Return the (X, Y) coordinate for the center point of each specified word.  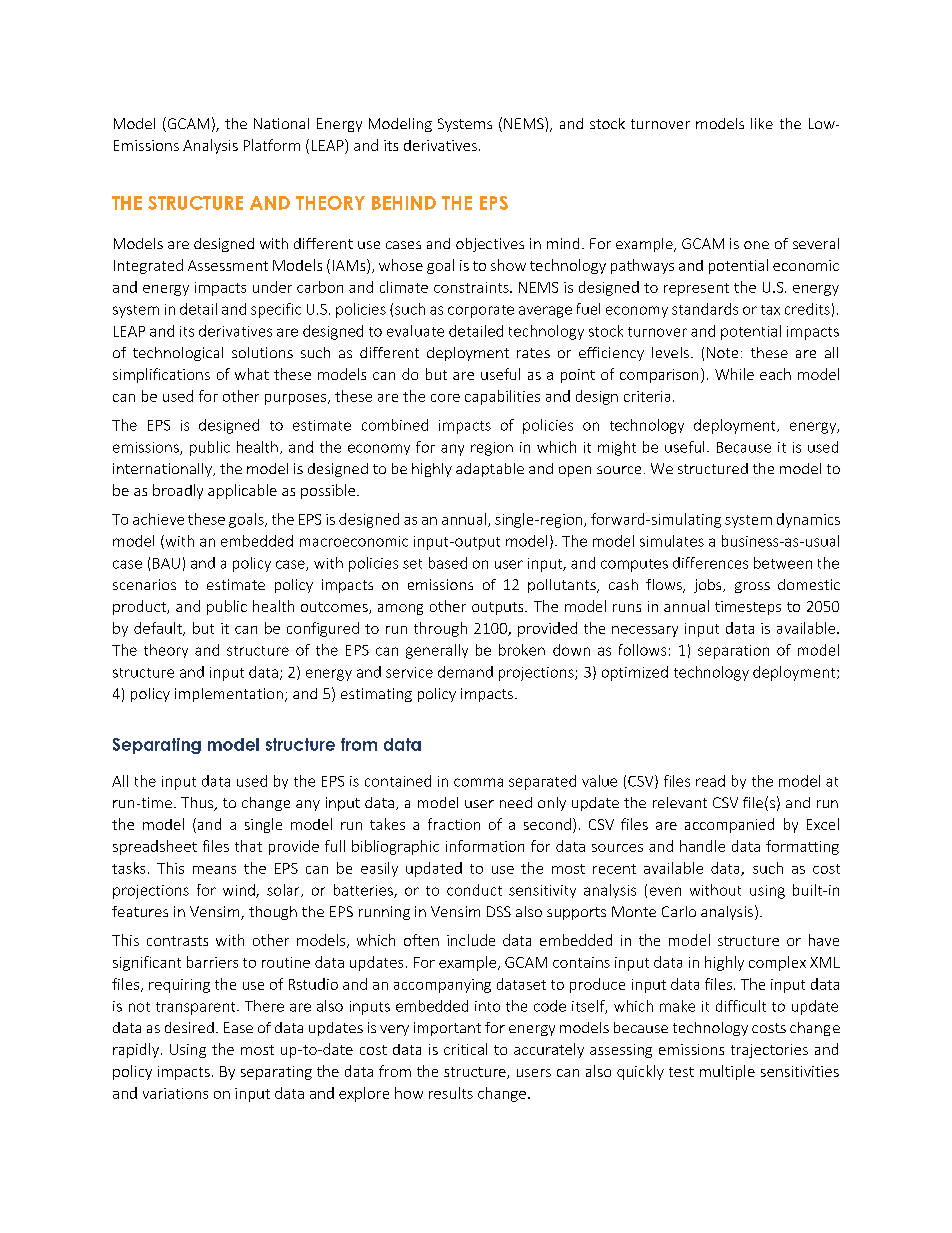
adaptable (490, 470)
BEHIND (404, 203)
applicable (242, 491)
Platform (272, 145)
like (762, 123)
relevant (680, 802)
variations (175, 1093)
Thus (198, 804)
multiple (727, 1072)
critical (465, 1049)
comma (478, 782)
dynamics (808, 520)
